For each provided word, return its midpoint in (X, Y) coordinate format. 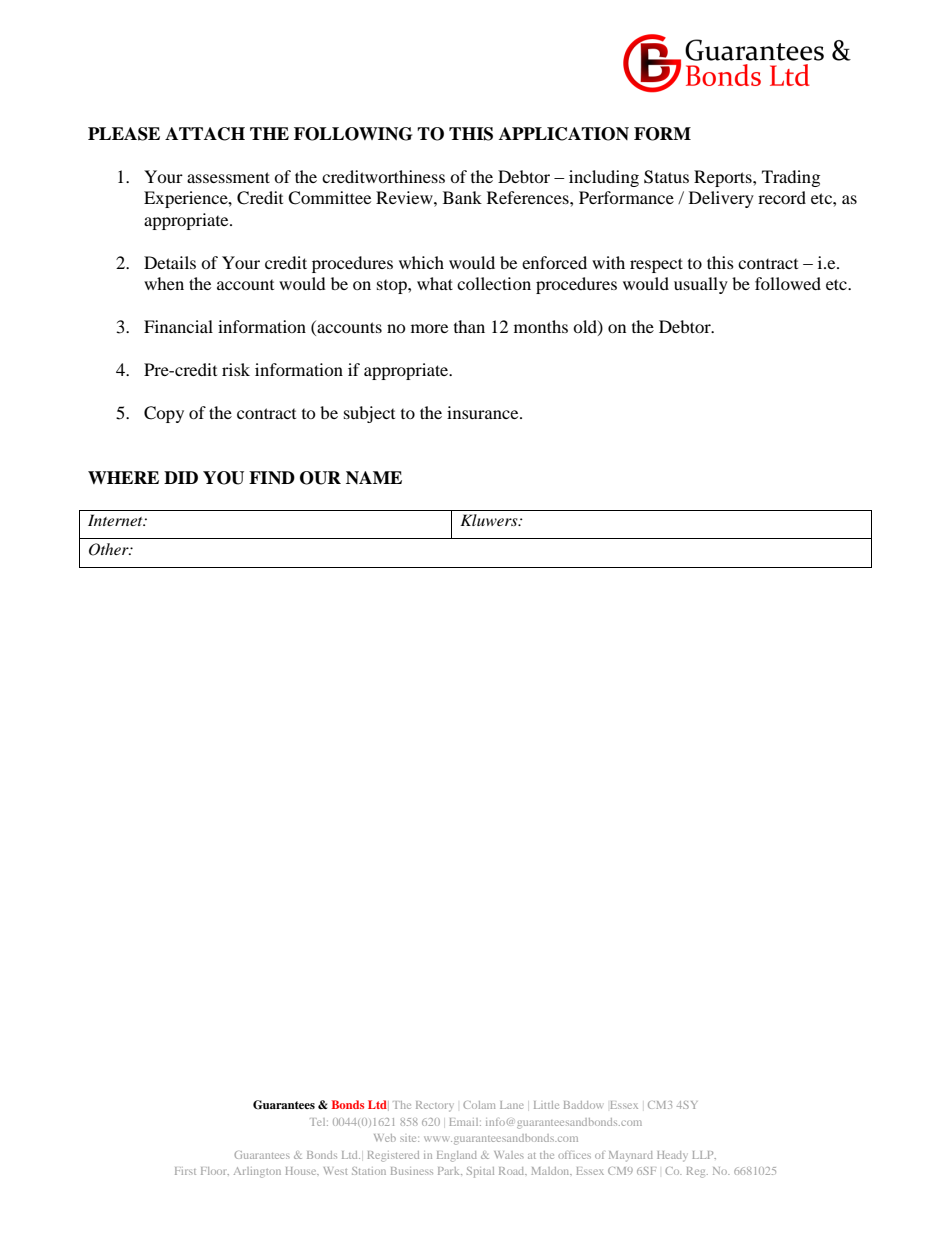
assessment (228, 177)
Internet (116, 520)
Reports (724, 178)
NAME (374, 477)
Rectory (434, 1106)
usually (701, 285)
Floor (215, 1171)
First (185, 1171)
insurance (484, 412)
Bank (462, 197)
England (457, 1156)
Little (546, 1105)
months (541, 326)
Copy (164, 414)
